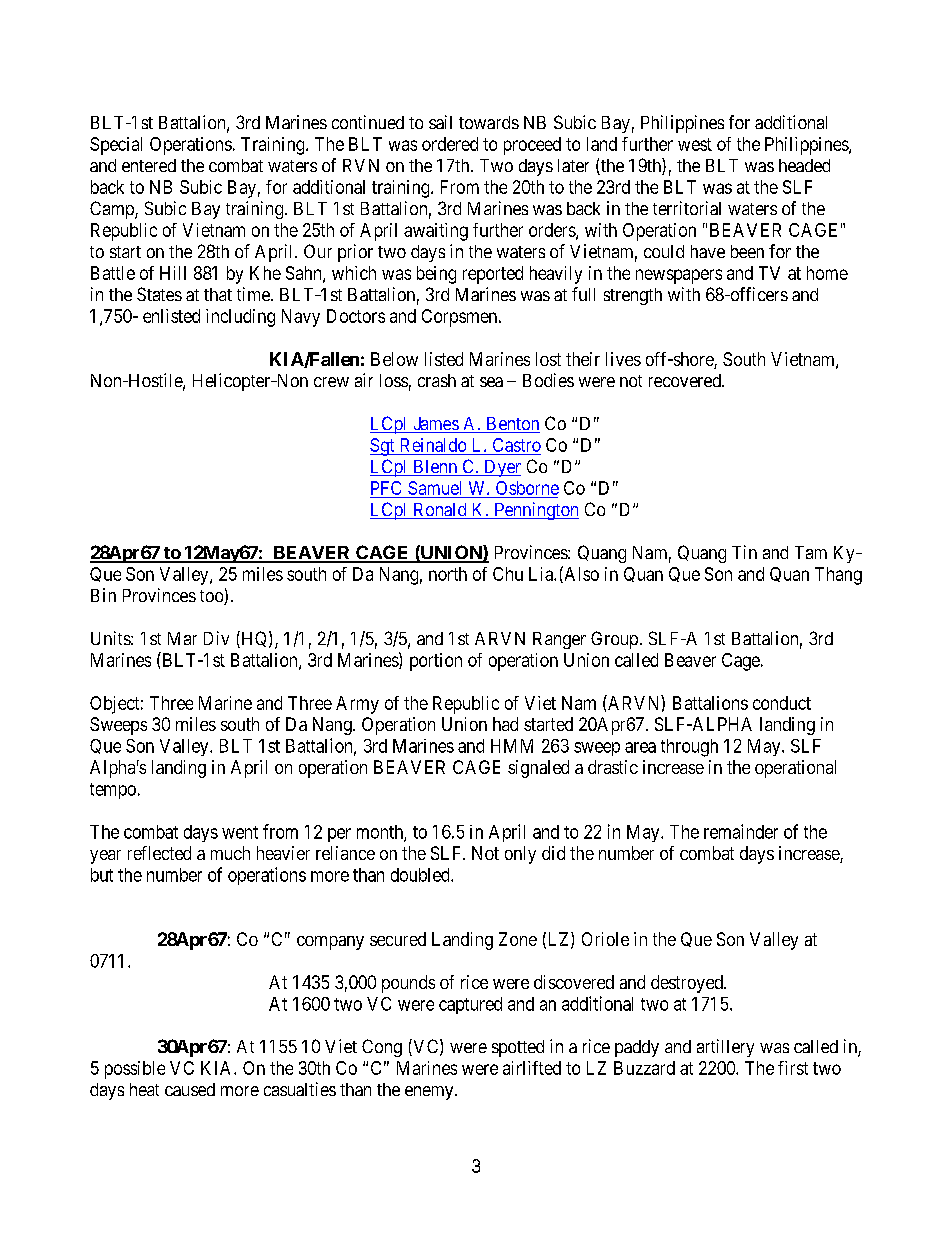 This screenshot has height=1233, width=952. What do you see at coordinates (190, 1089) in the screenshot?
I see `caused` at bounding box center [190, 1089].
